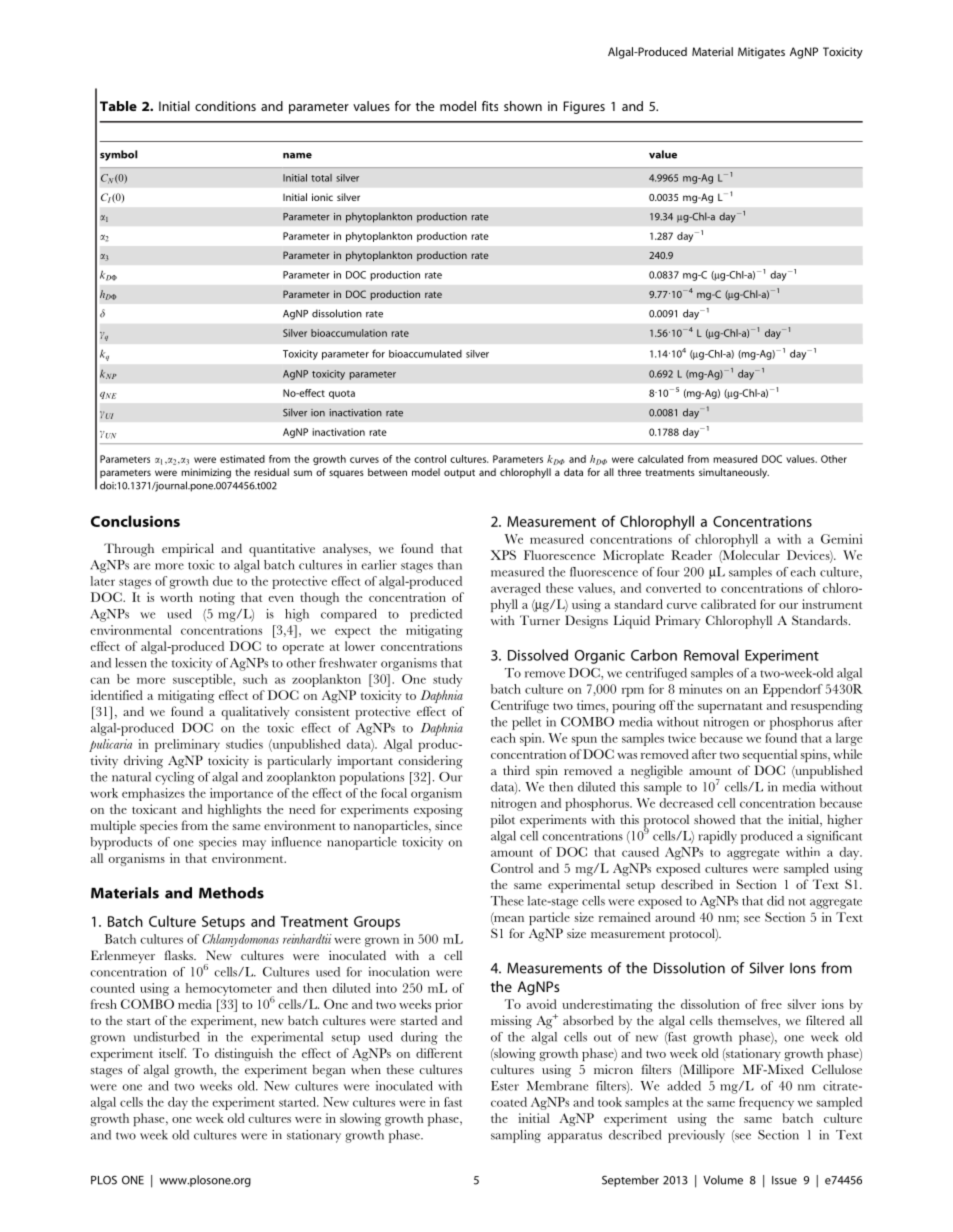  Describe the element at coordinates (711, 655) in the image. I see `Removal` at that location.
